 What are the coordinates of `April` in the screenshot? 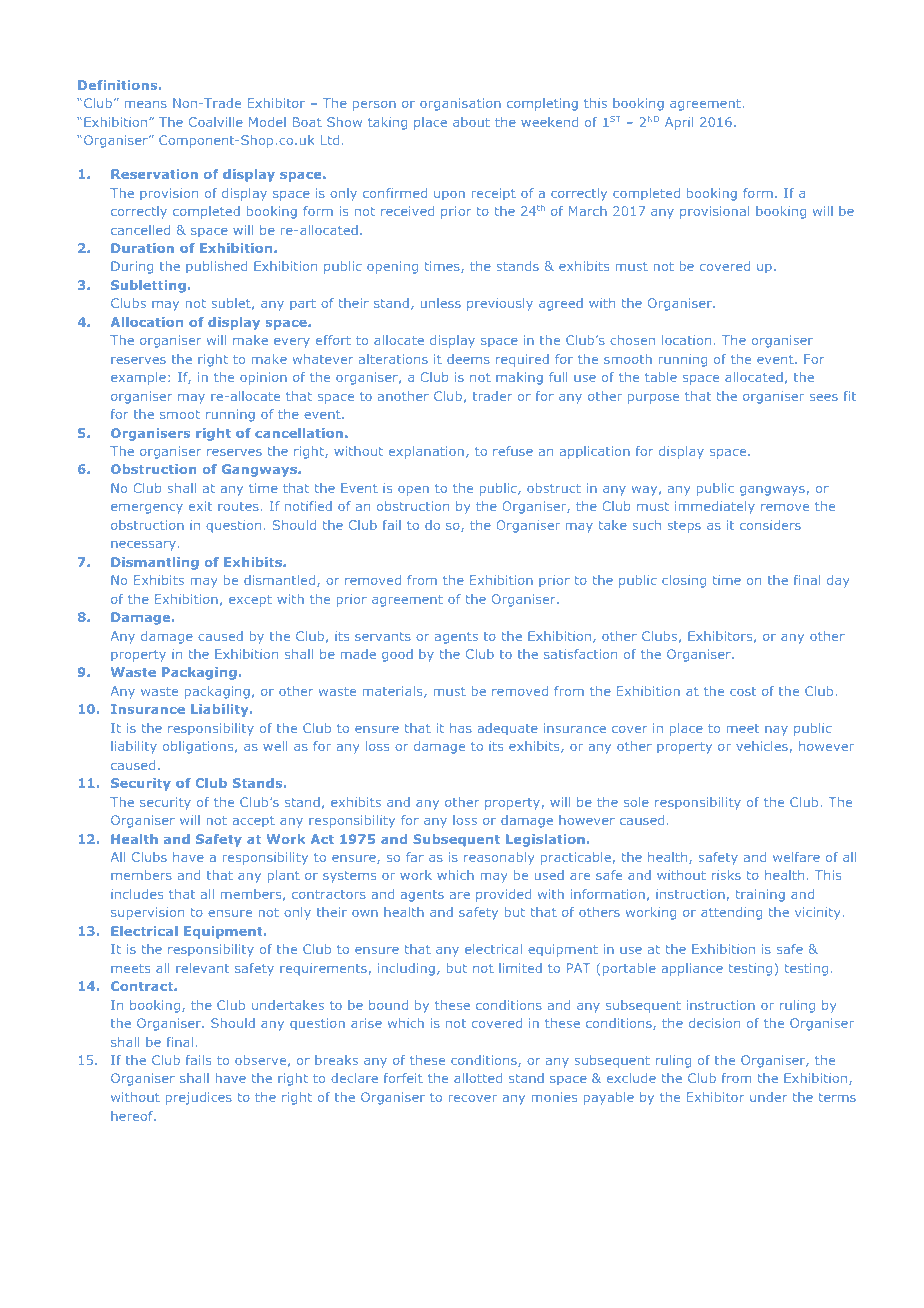 It's located at (679, 123).
